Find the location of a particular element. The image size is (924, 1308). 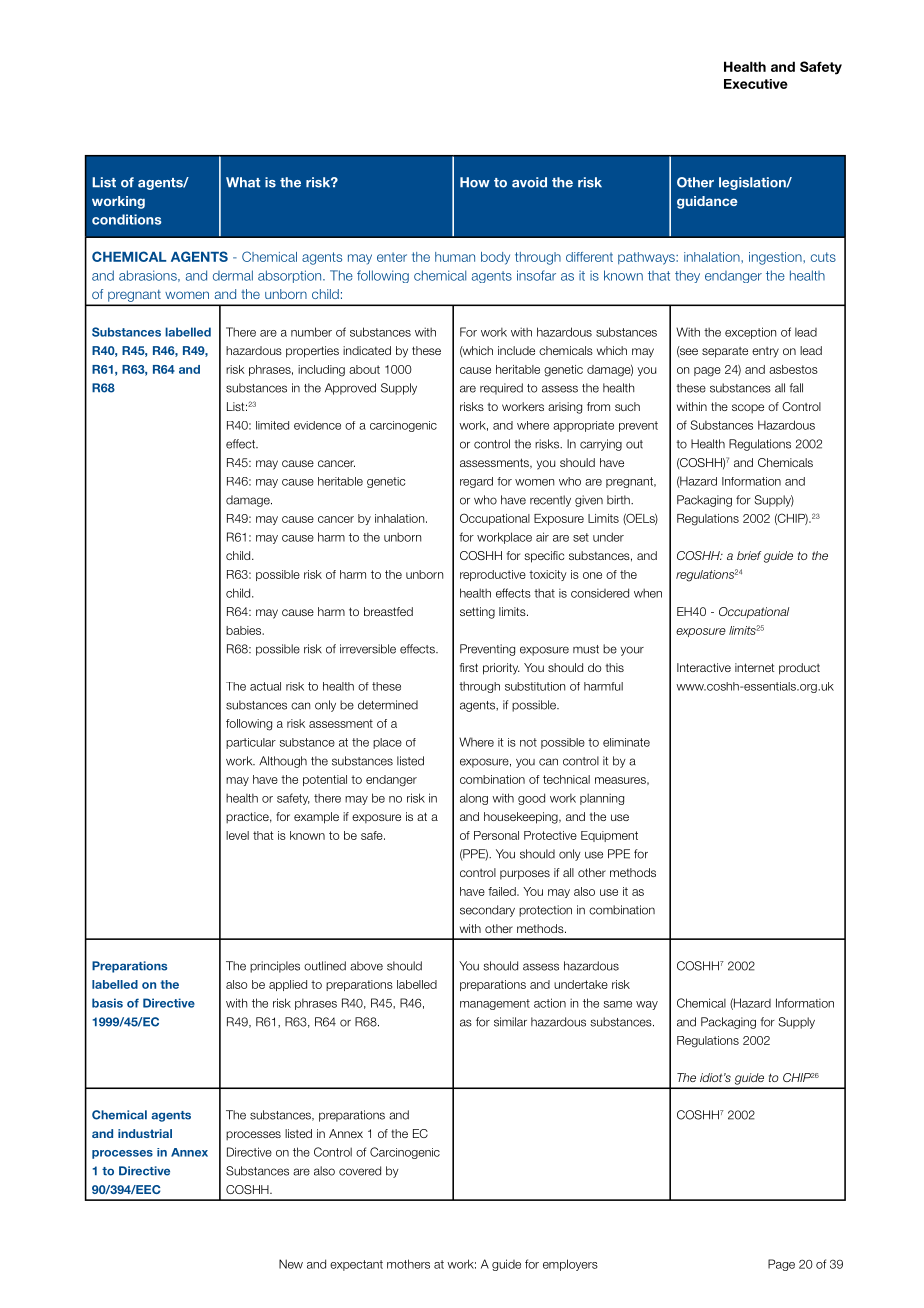

principles is located at coordinates (275, 967).
